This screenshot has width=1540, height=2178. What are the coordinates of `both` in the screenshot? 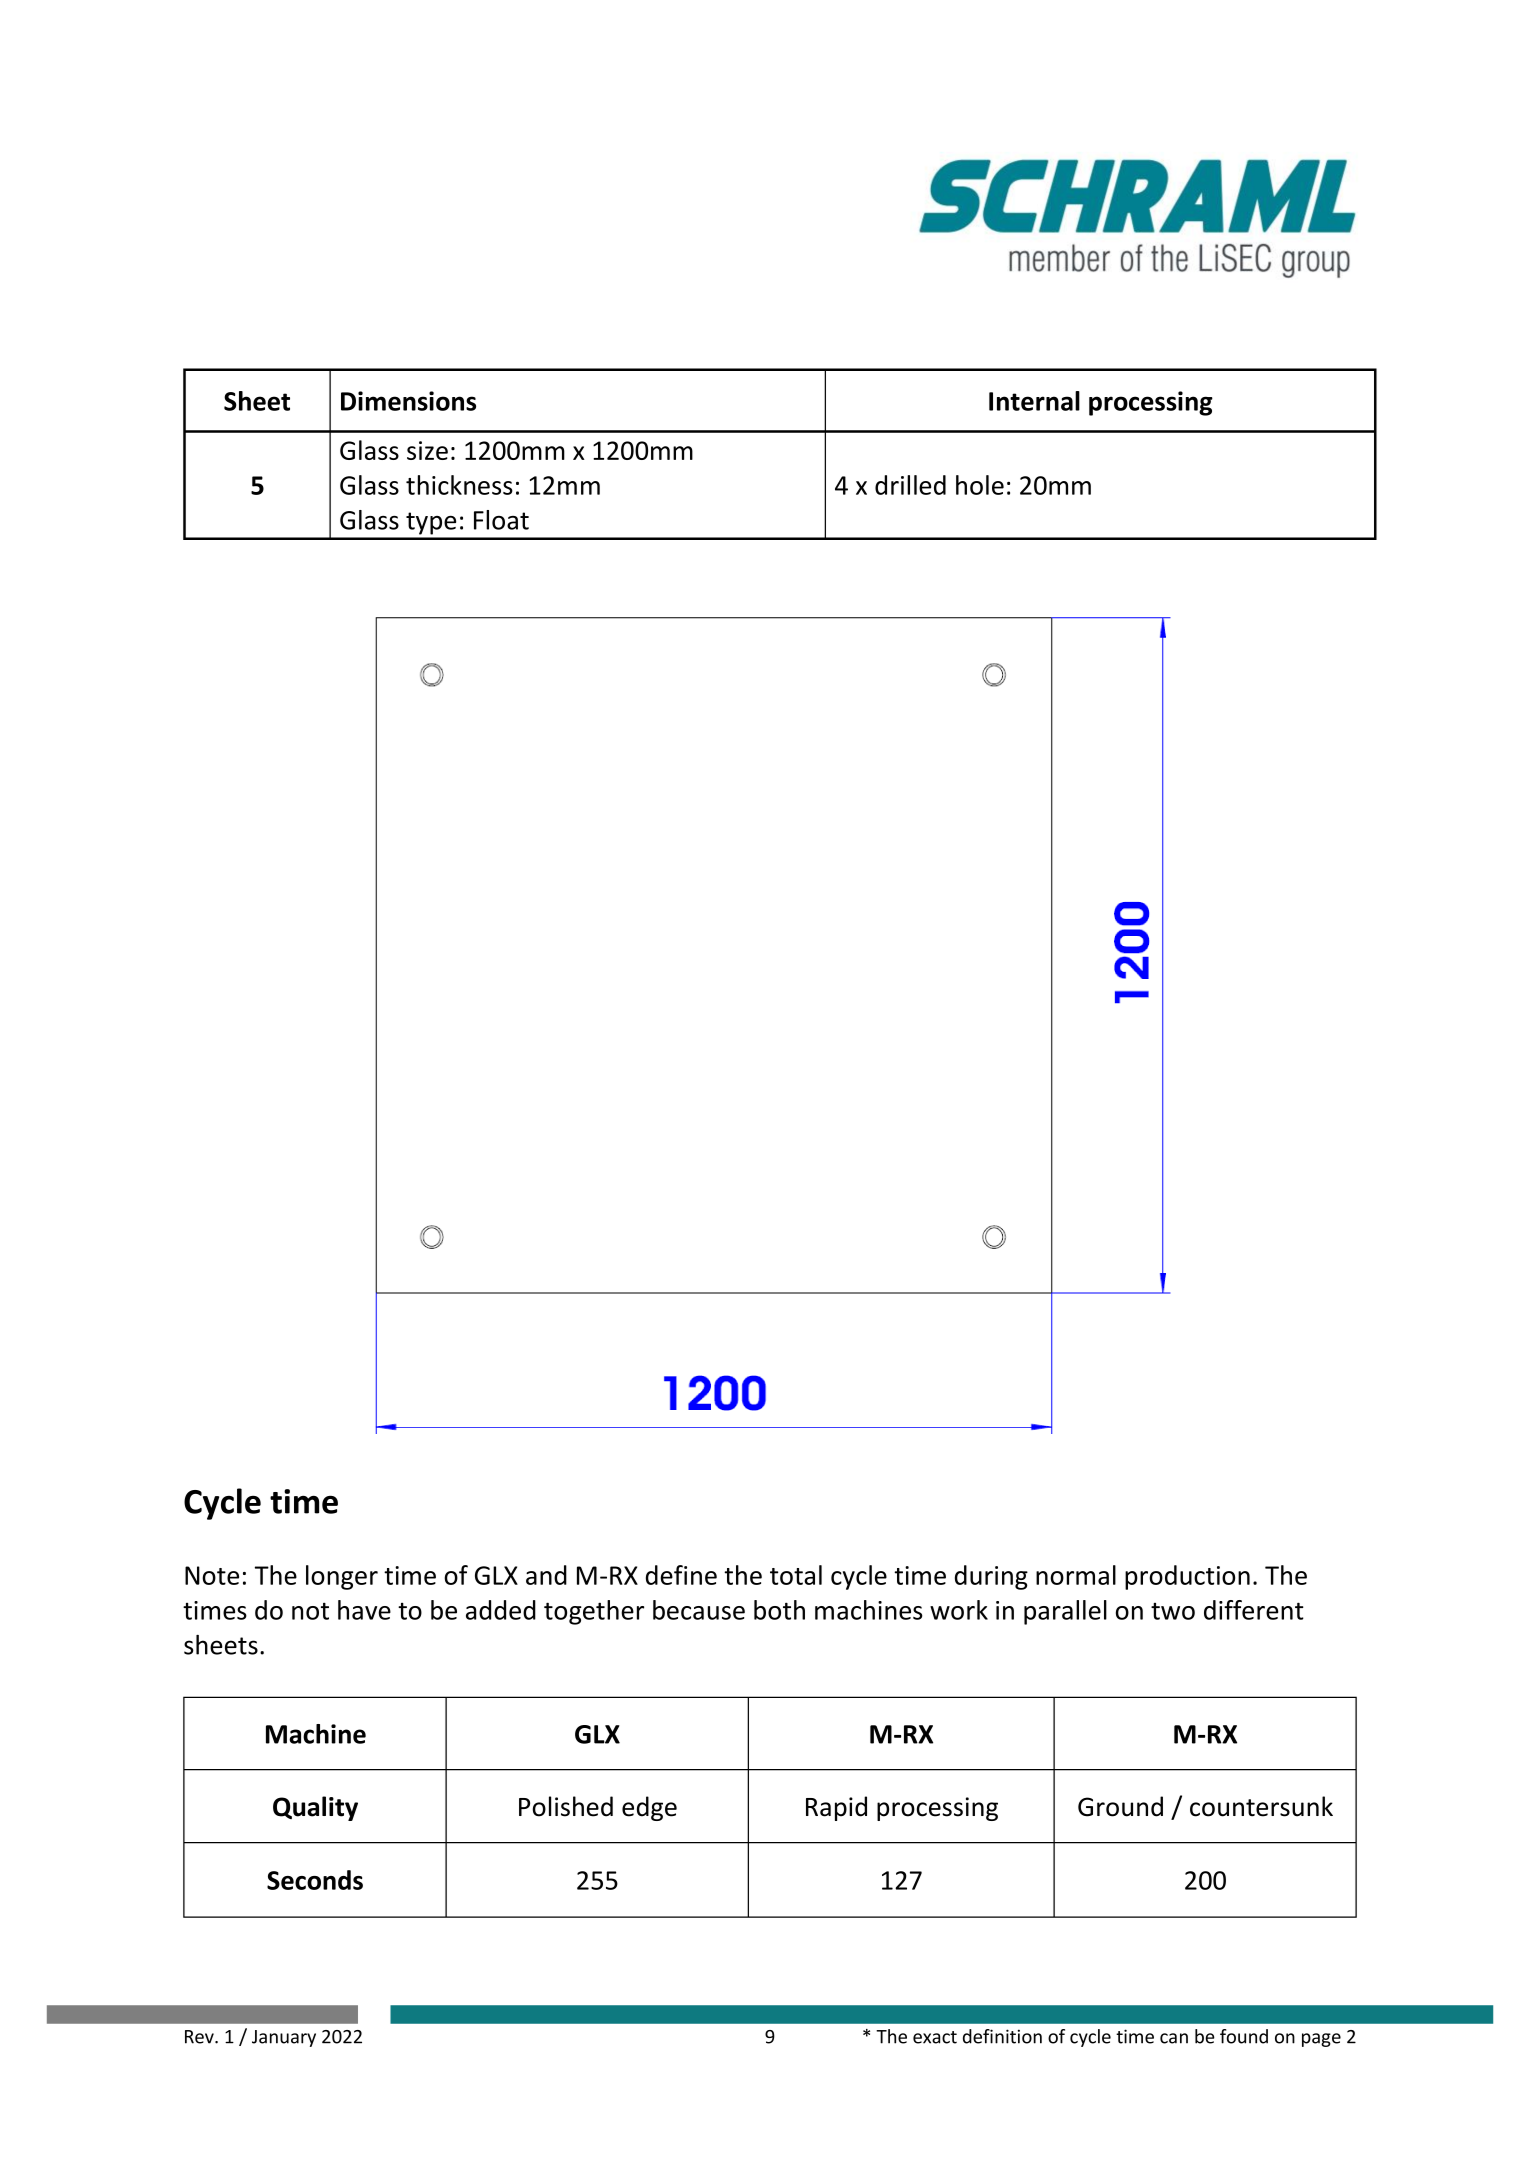 It's located at (779, 1610).
